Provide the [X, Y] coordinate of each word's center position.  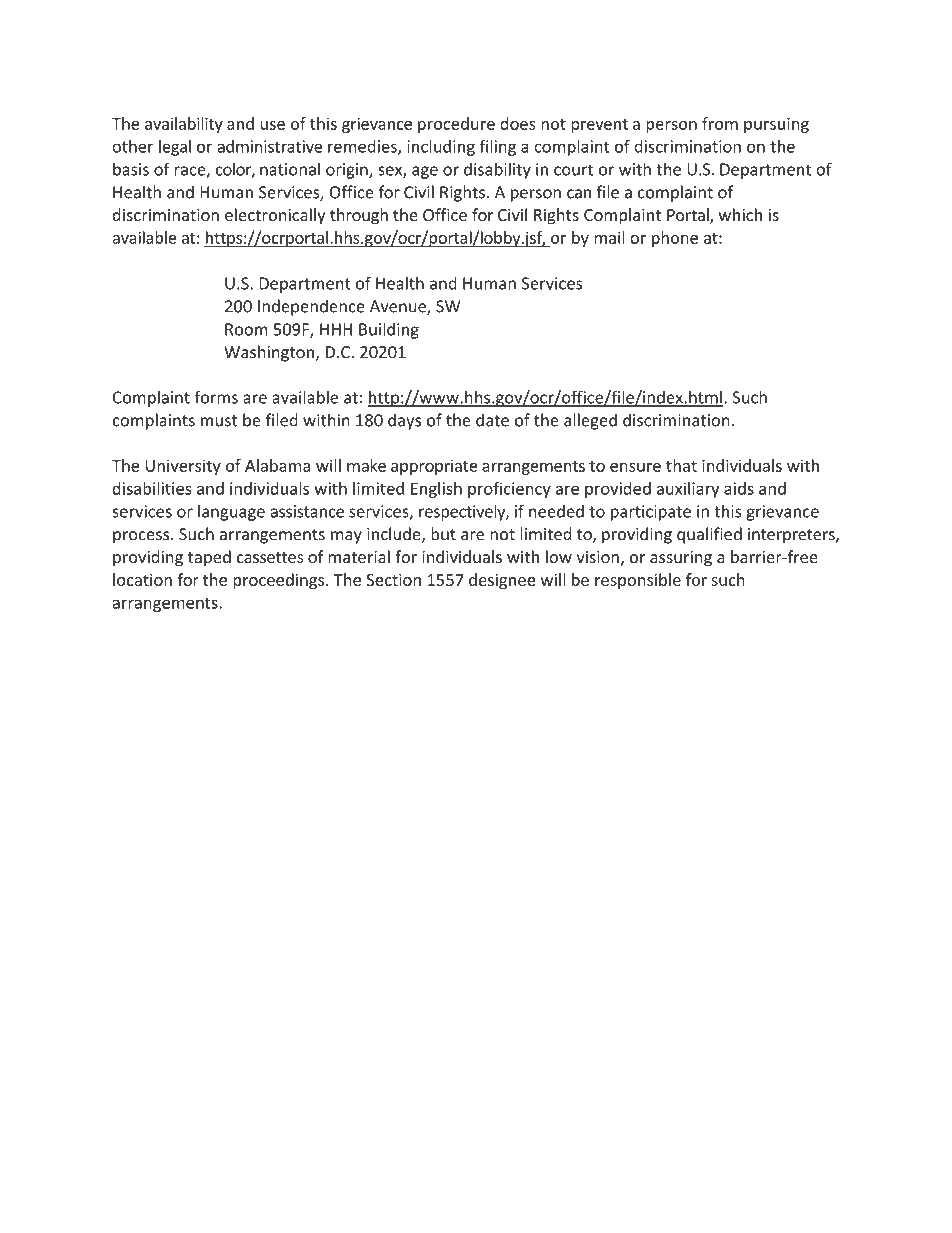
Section [393, 579]
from [720, 123]
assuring [681, 559]
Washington [269, 353]
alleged [590, 421]
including [441, 148]
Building [389, 330]
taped [209, 558]
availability [184, 125]
